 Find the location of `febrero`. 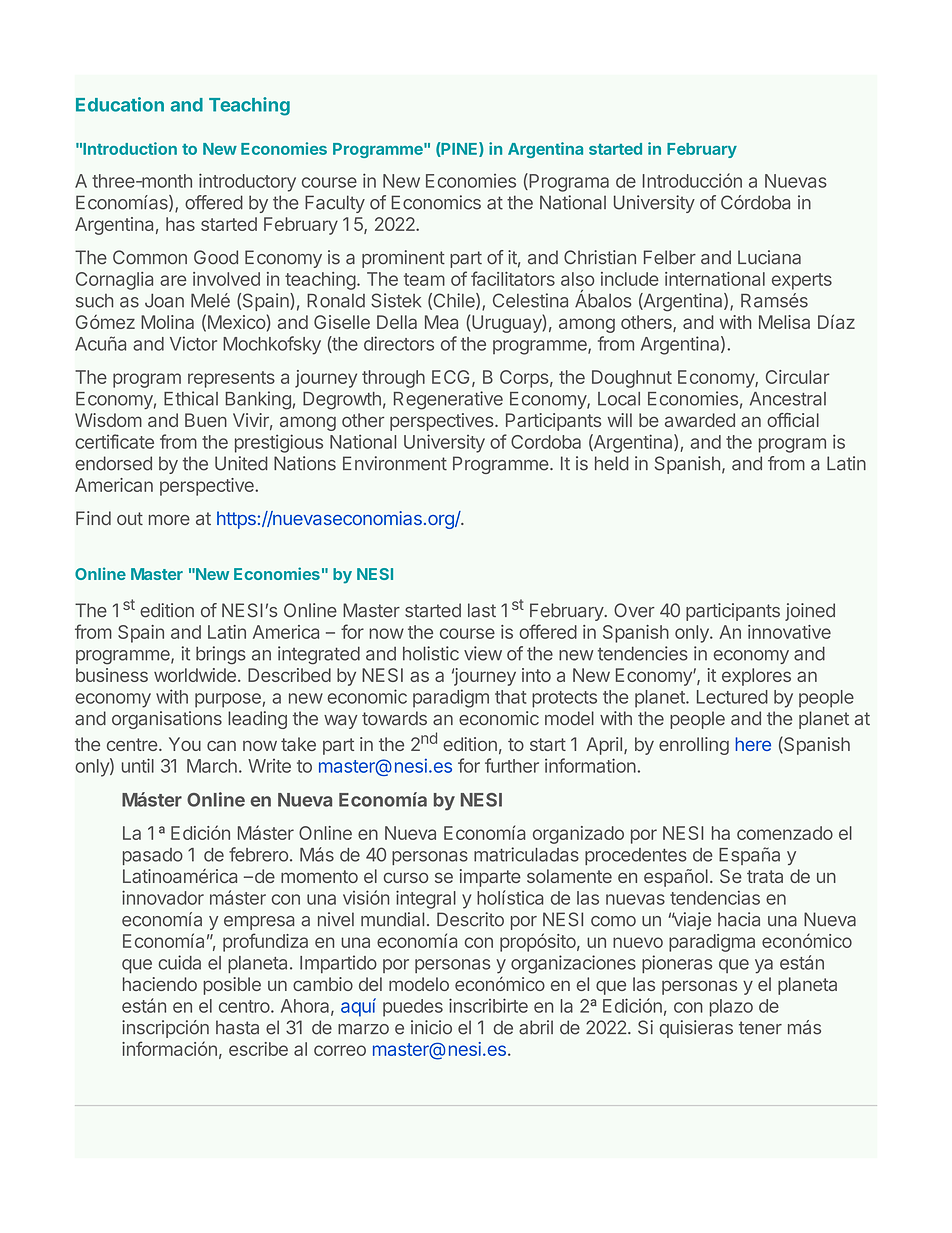

febrero is located at coordinates (258, 854).
